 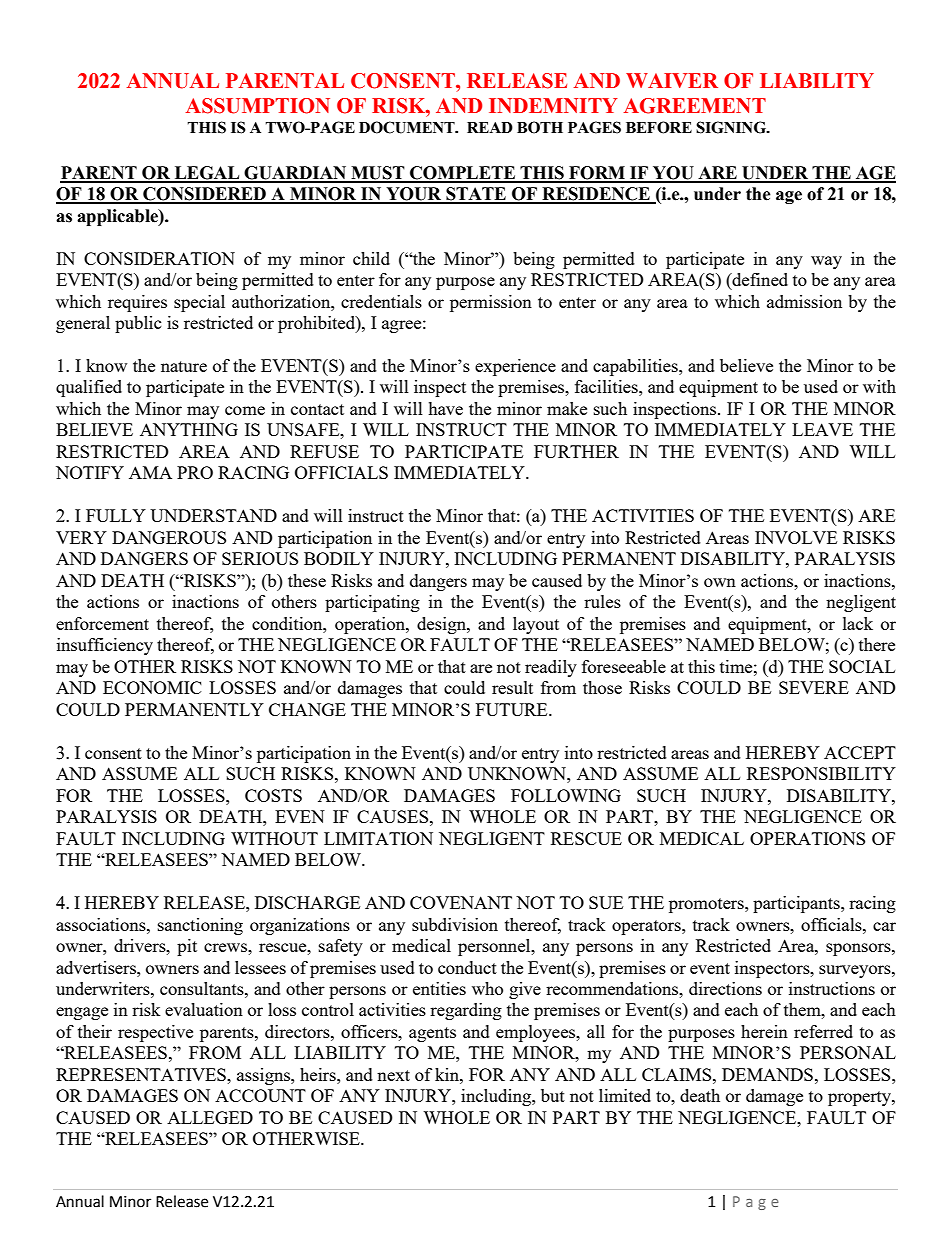 I want to click on BOTH, so click(x=540, y=127).
